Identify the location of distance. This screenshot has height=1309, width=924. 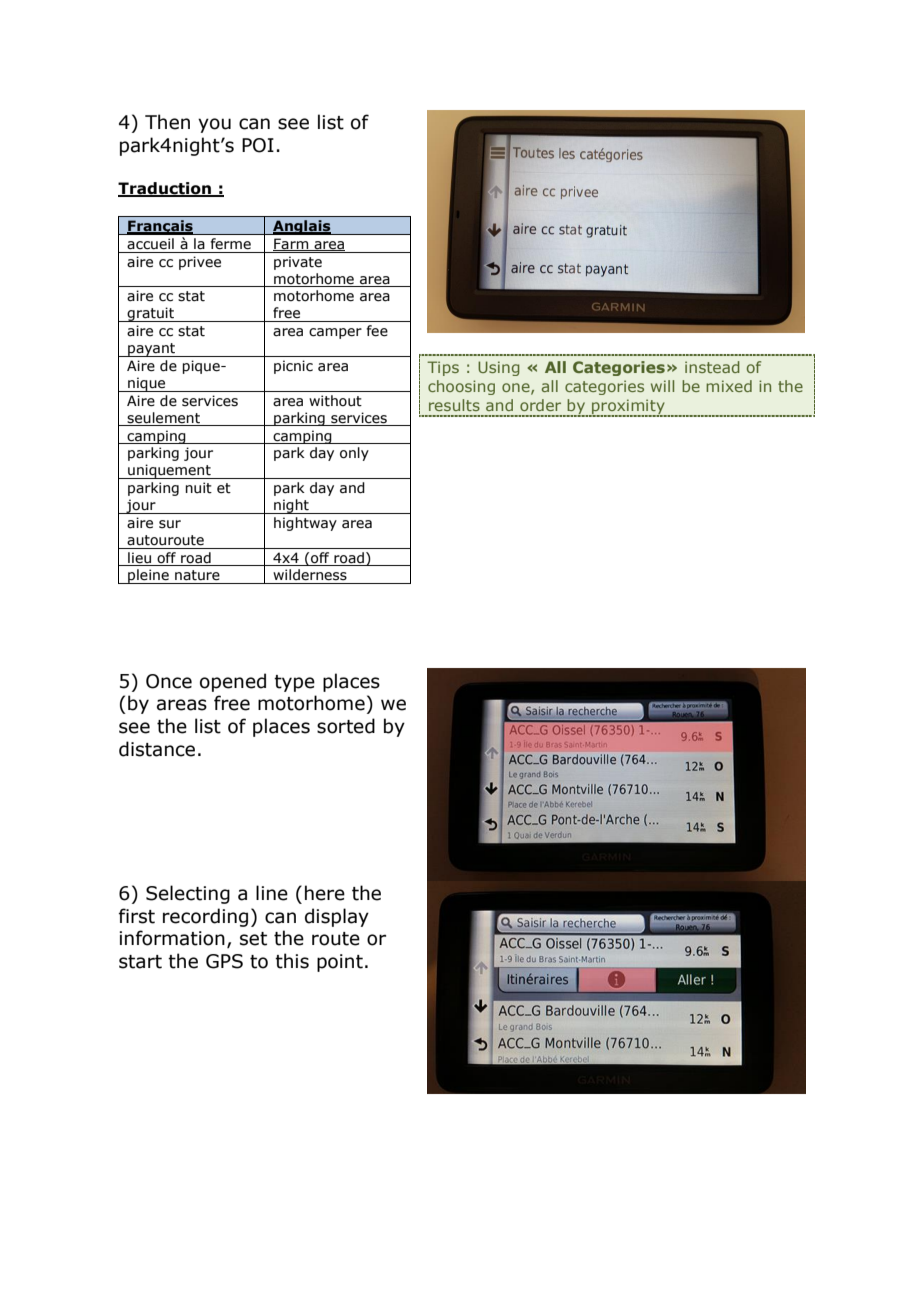
(157, 749).
